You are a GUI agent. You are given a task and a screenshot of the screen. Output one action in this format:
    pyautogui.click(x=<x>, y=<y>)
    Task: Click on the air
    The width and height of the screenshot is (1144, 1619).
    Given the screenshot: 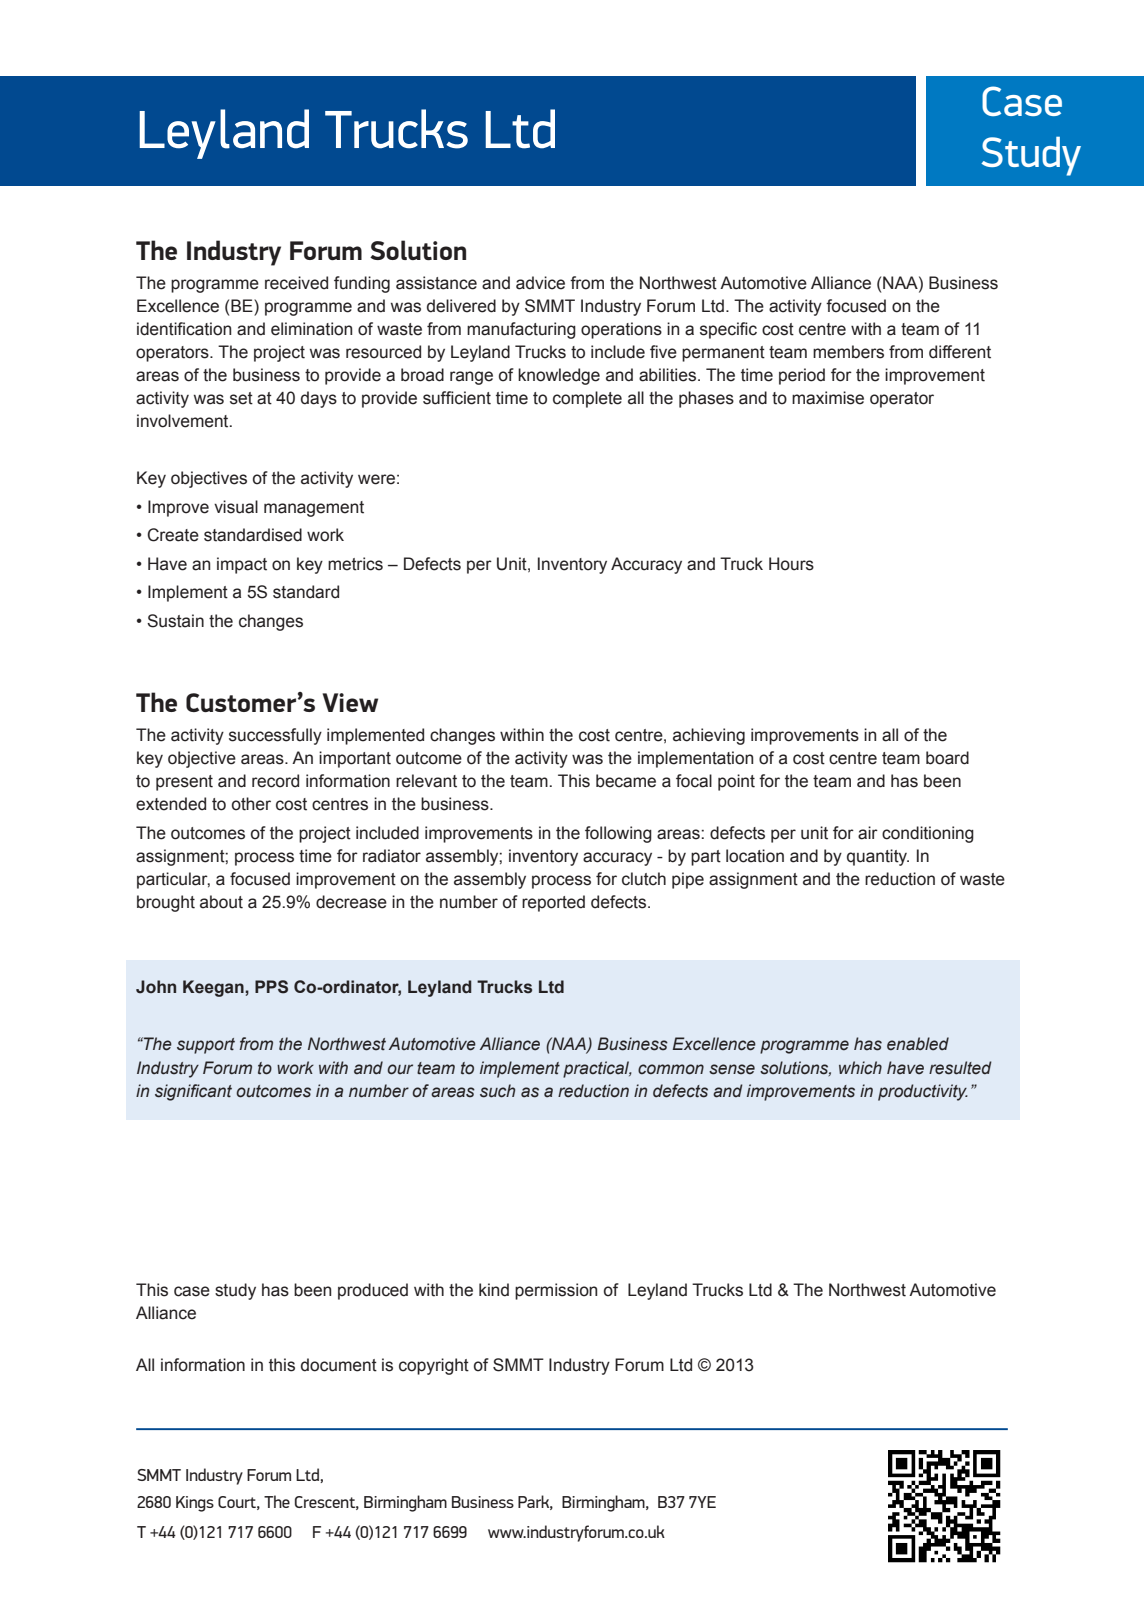 What is the action you would take?
    pyautogui.click(x=868, y=833)
